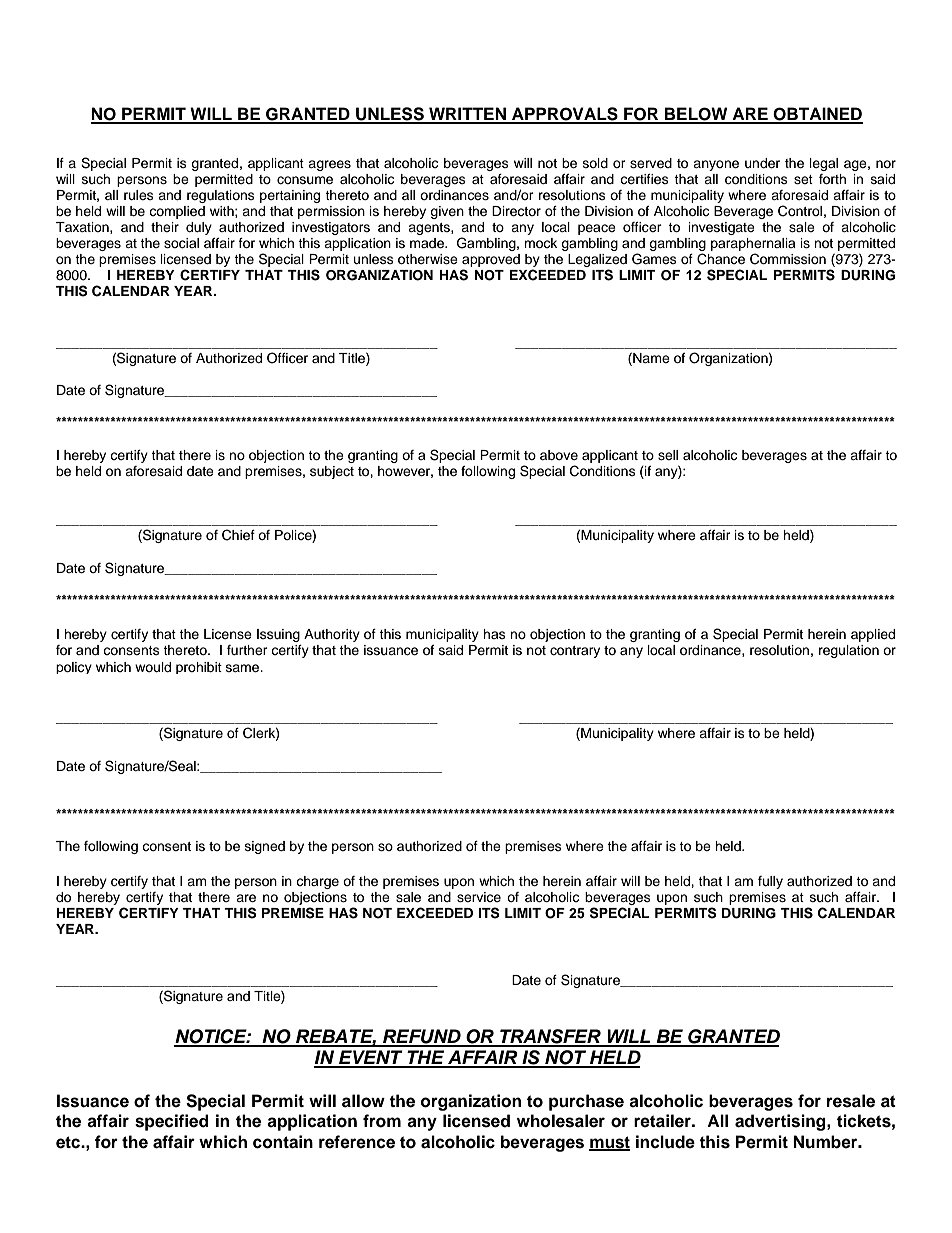 The width and height of the screenshot is (952, 1233). What do you see at coordinates (153, 667) in the screenshot?
I see `would` at bounding box center [153, 667].
